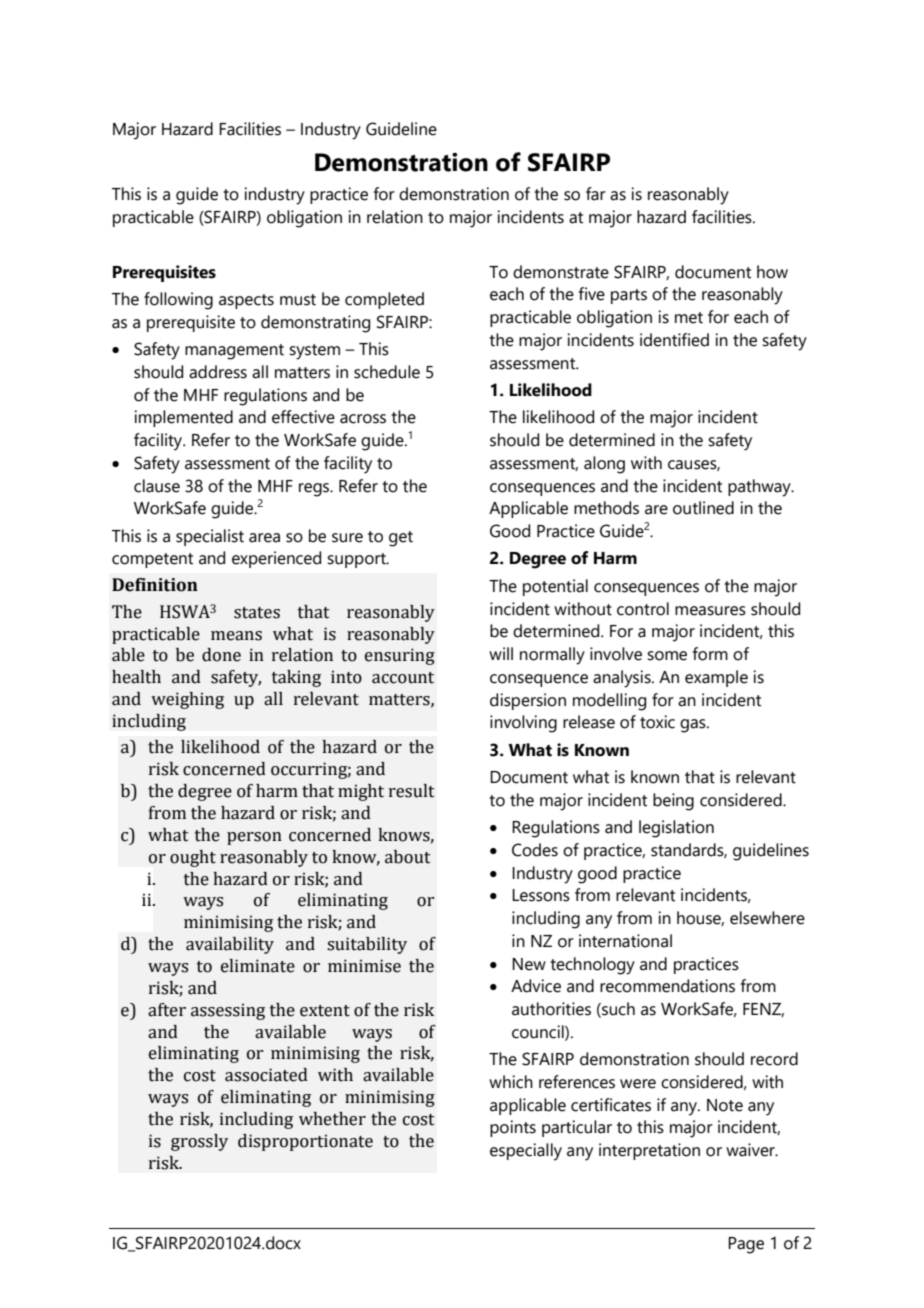 Image resolution: width=924 pixels, height=1308 pixels. What do you see at coordinates (384, 300) in the page?
I see `completed` at bounding box center [384, 300].
